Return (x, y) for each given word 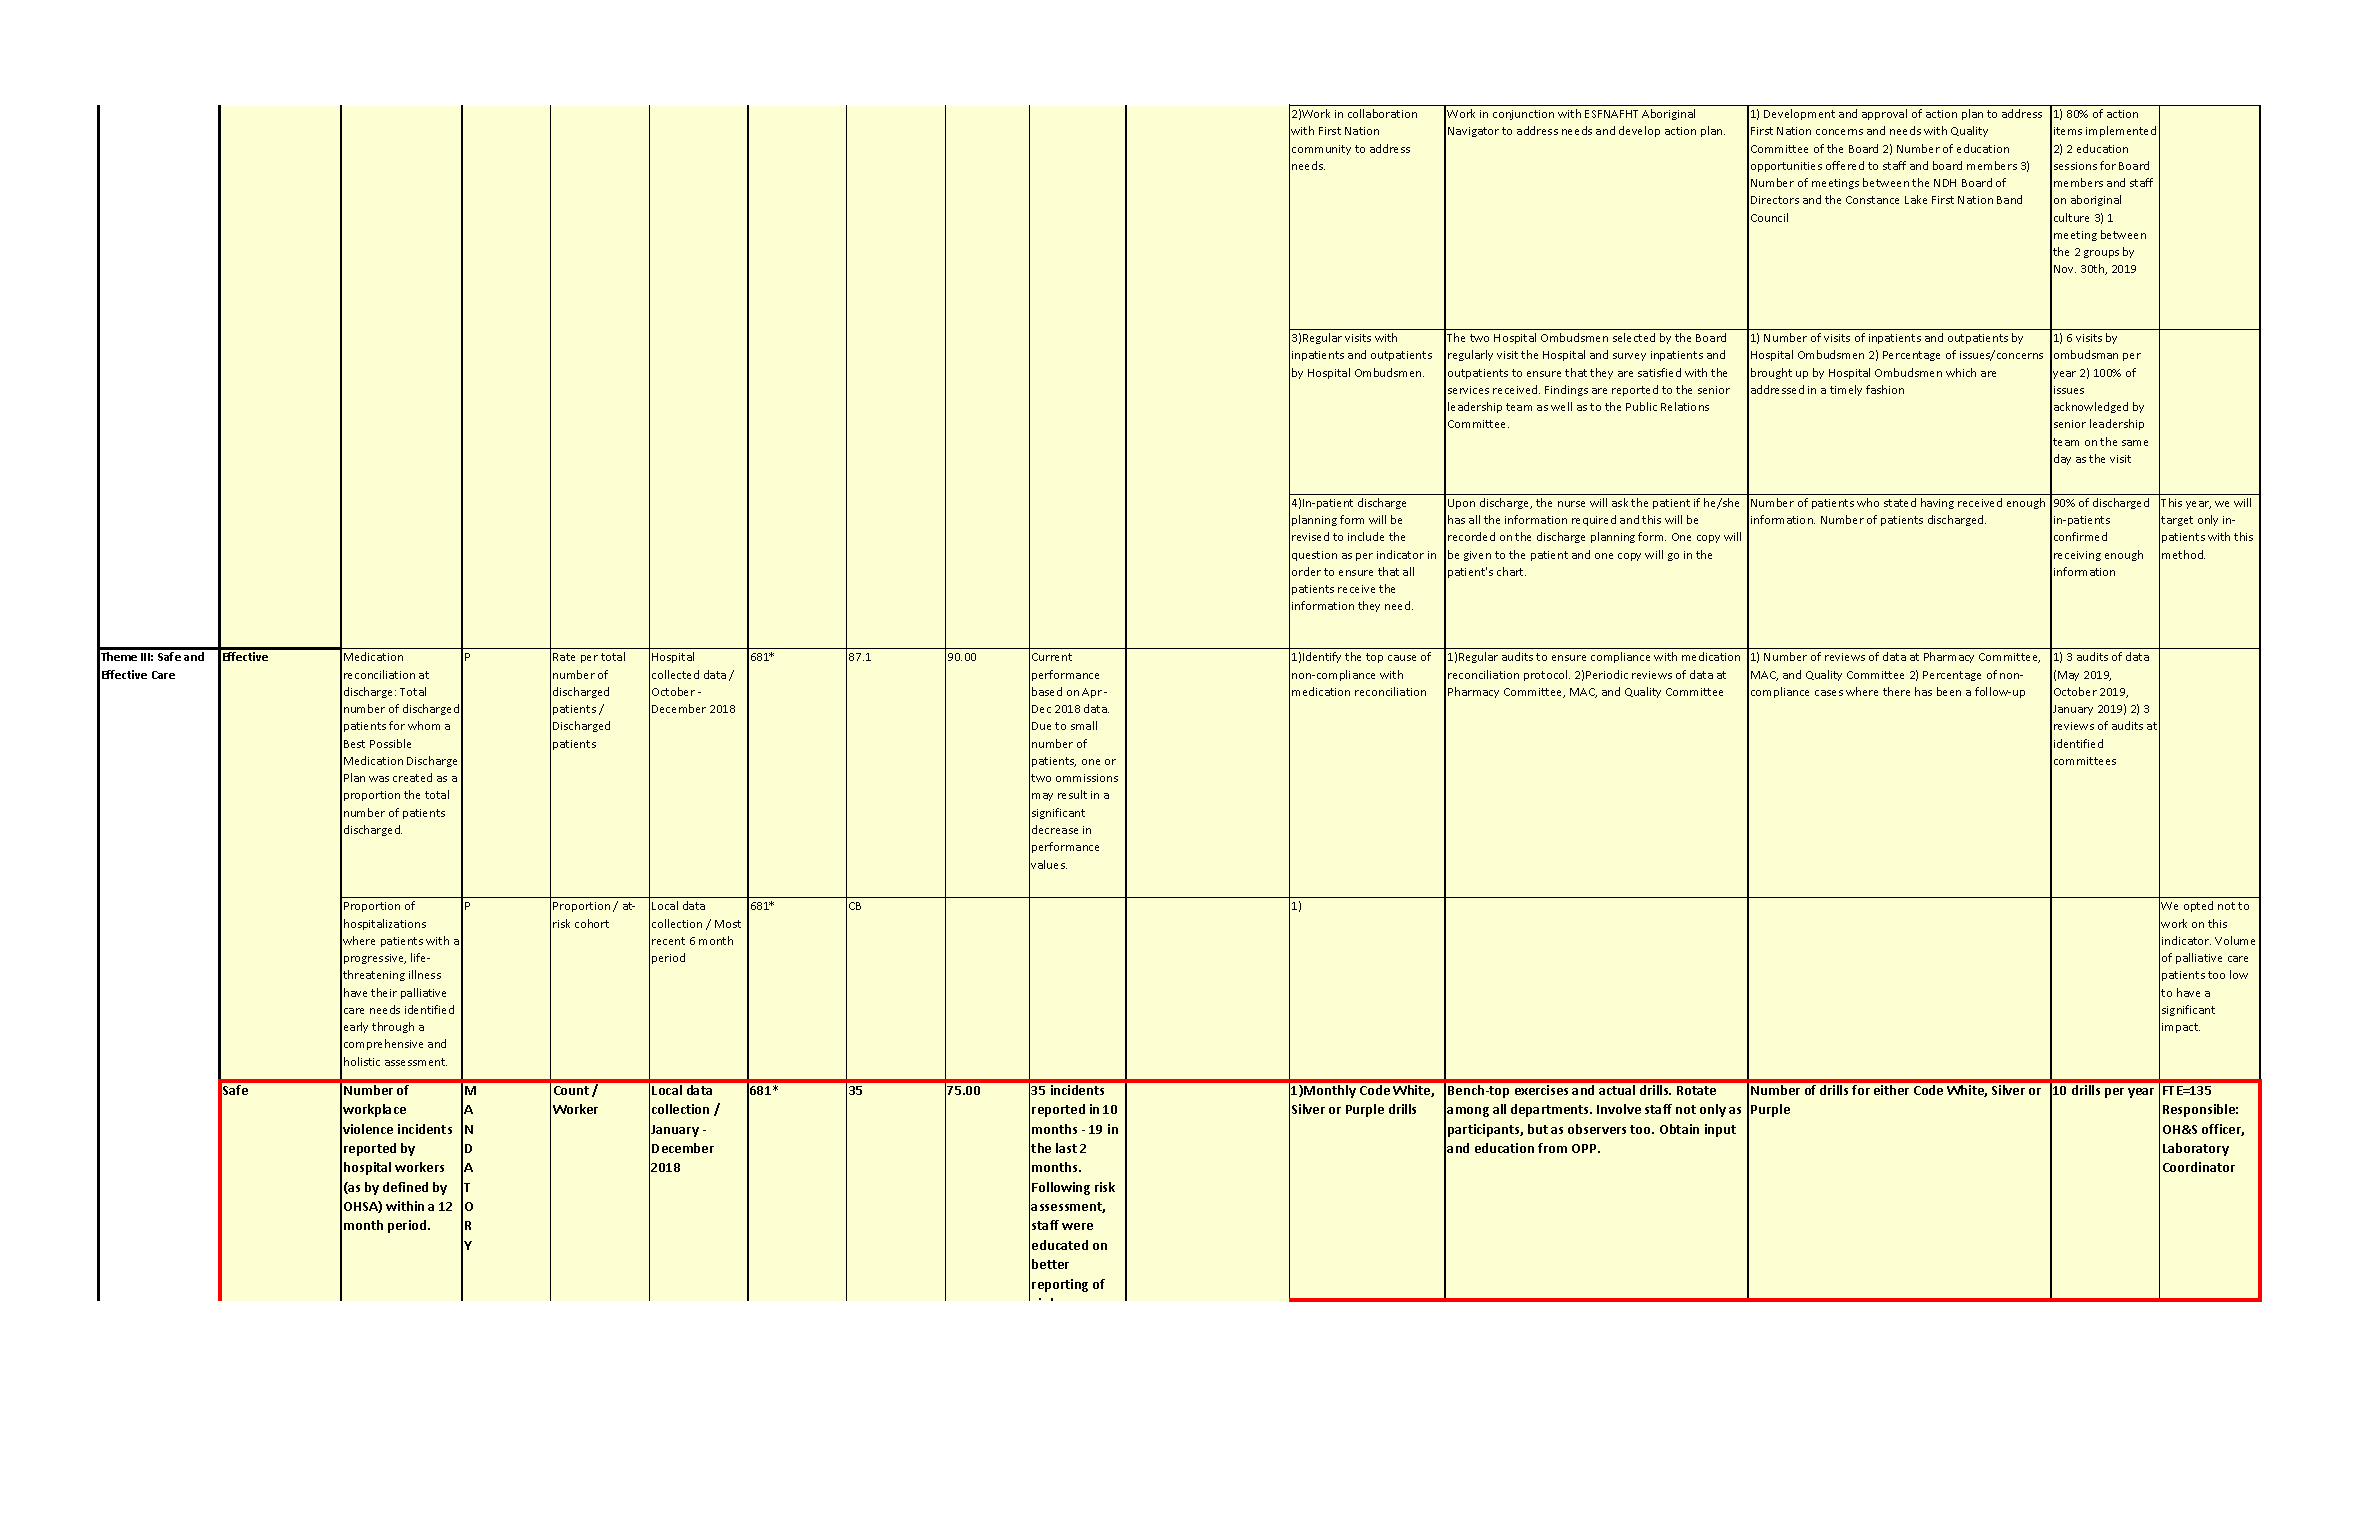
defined (405, 1187)
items (2068, 131)
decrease (1055, 829)
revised (1310, 536)
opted (2198, 906)
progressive (375, 959)
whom (424, 725)
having (1937, 503)
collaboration (1382, 113)
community (1321, 150)
